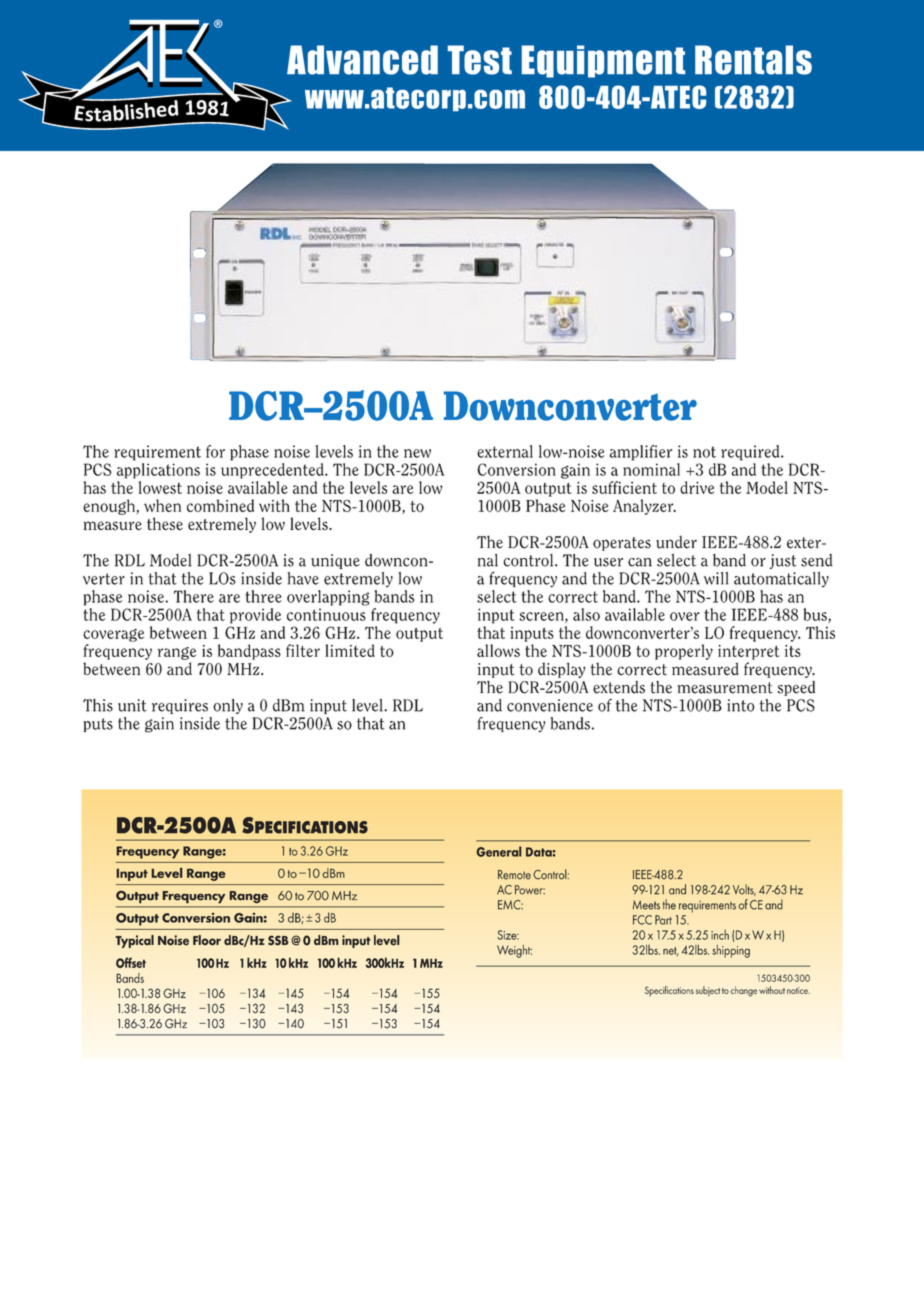  Describe the element at coordinates (207, 940) in the screenshot. I see `Floor` at that location.
